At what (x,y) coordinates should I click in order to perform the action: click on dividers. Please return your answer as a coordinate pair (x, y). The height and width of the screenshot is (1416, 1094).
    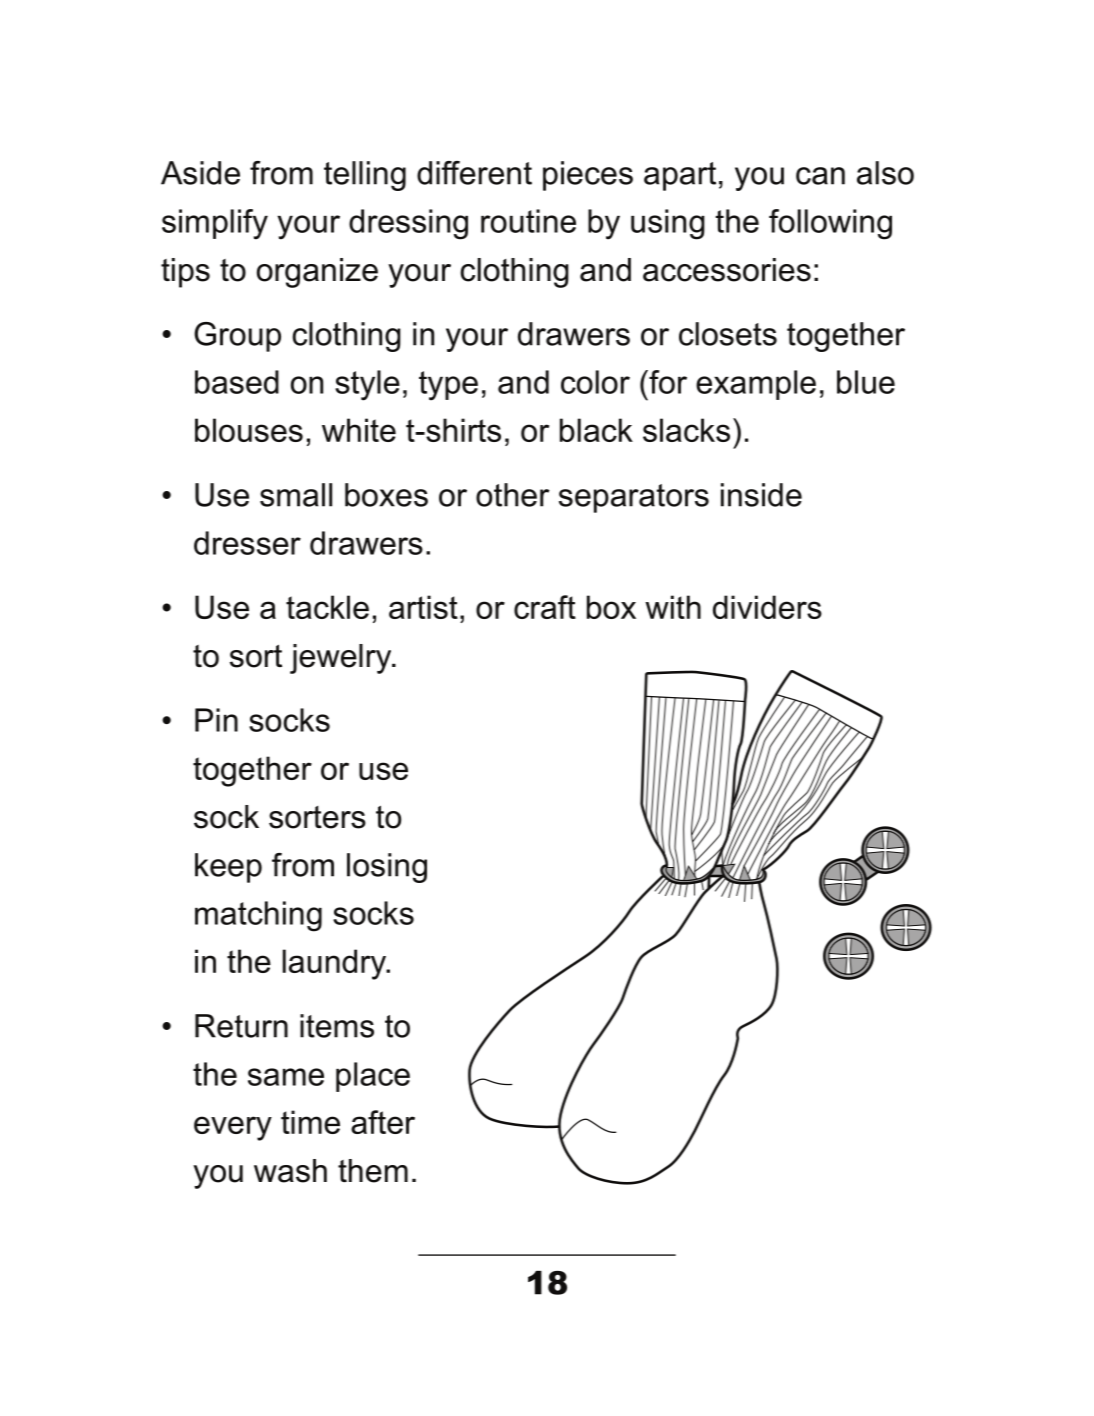
    Looking at the image, I should click on (767, 607).
